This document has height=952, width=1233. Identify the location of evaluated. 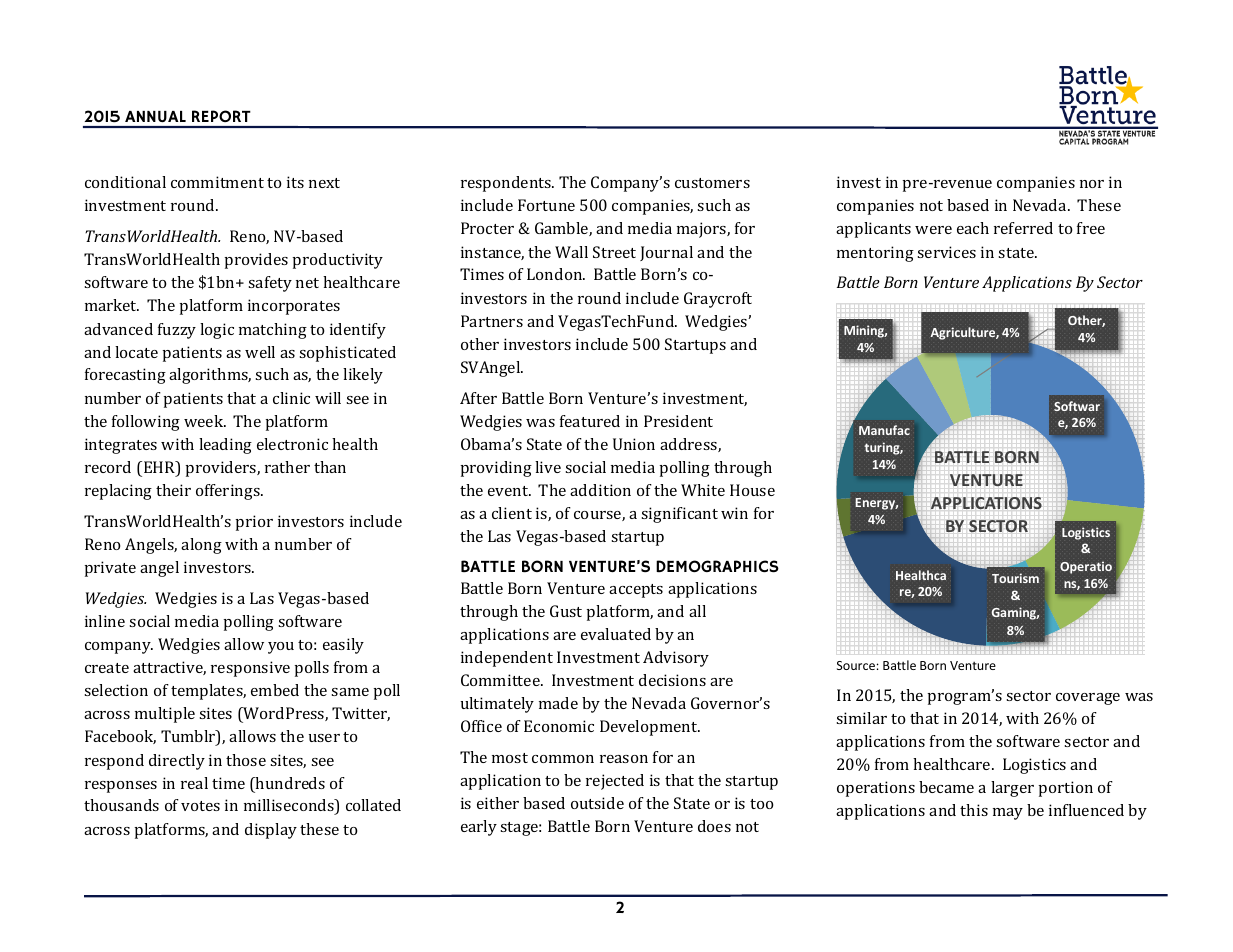
(616, 634).
